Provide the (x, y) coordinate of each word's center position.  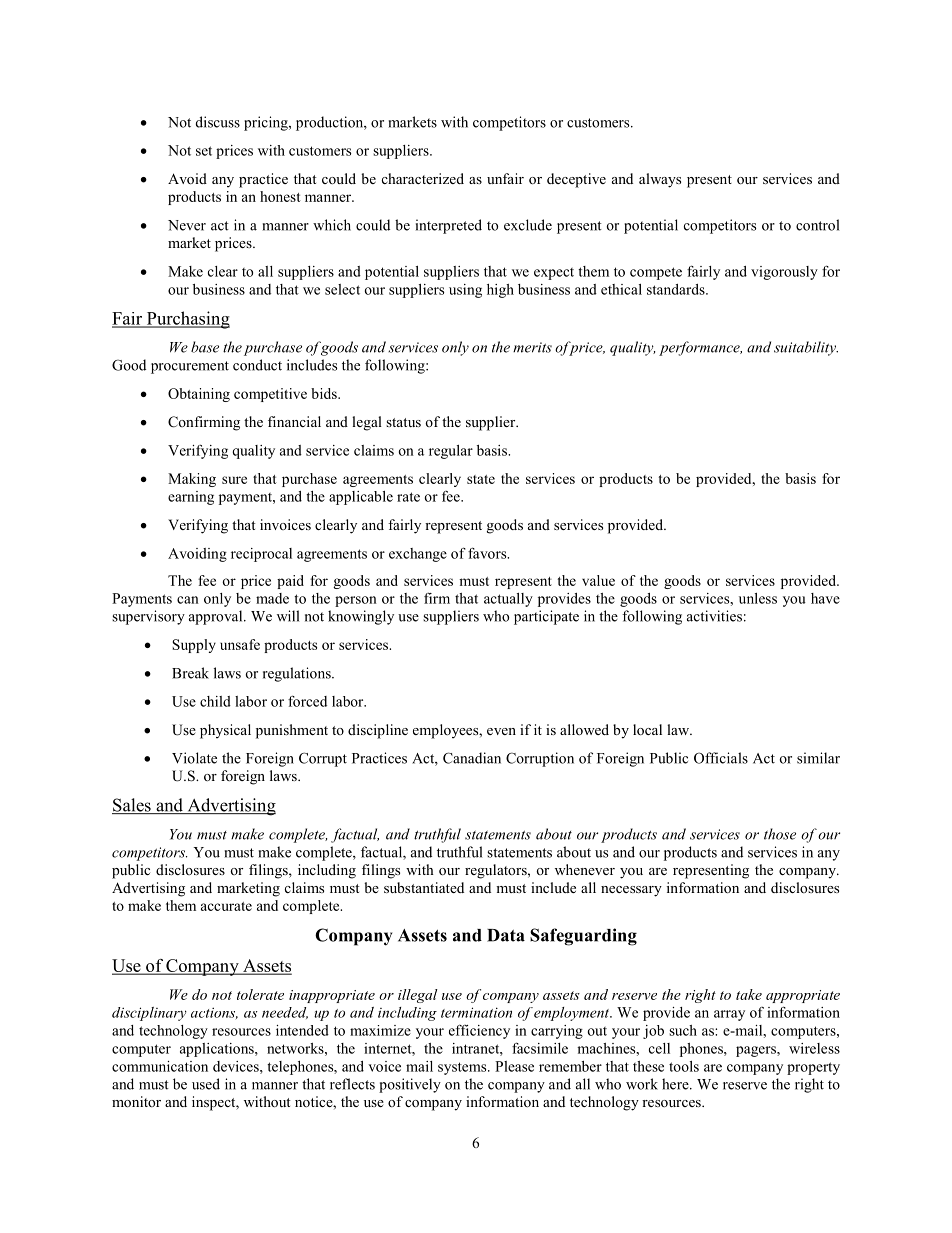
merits (532, 347)
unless (758, 598)
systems (463, 1068)
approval (217, 617)
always (660, 180)
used (206, 1084)
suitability (806, 348)
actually (508, 600)
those (780, 834)
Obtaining (199, 395)
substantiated (424, 887)
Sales (132, 806)
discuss (218, 122)
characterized (423, 178)
